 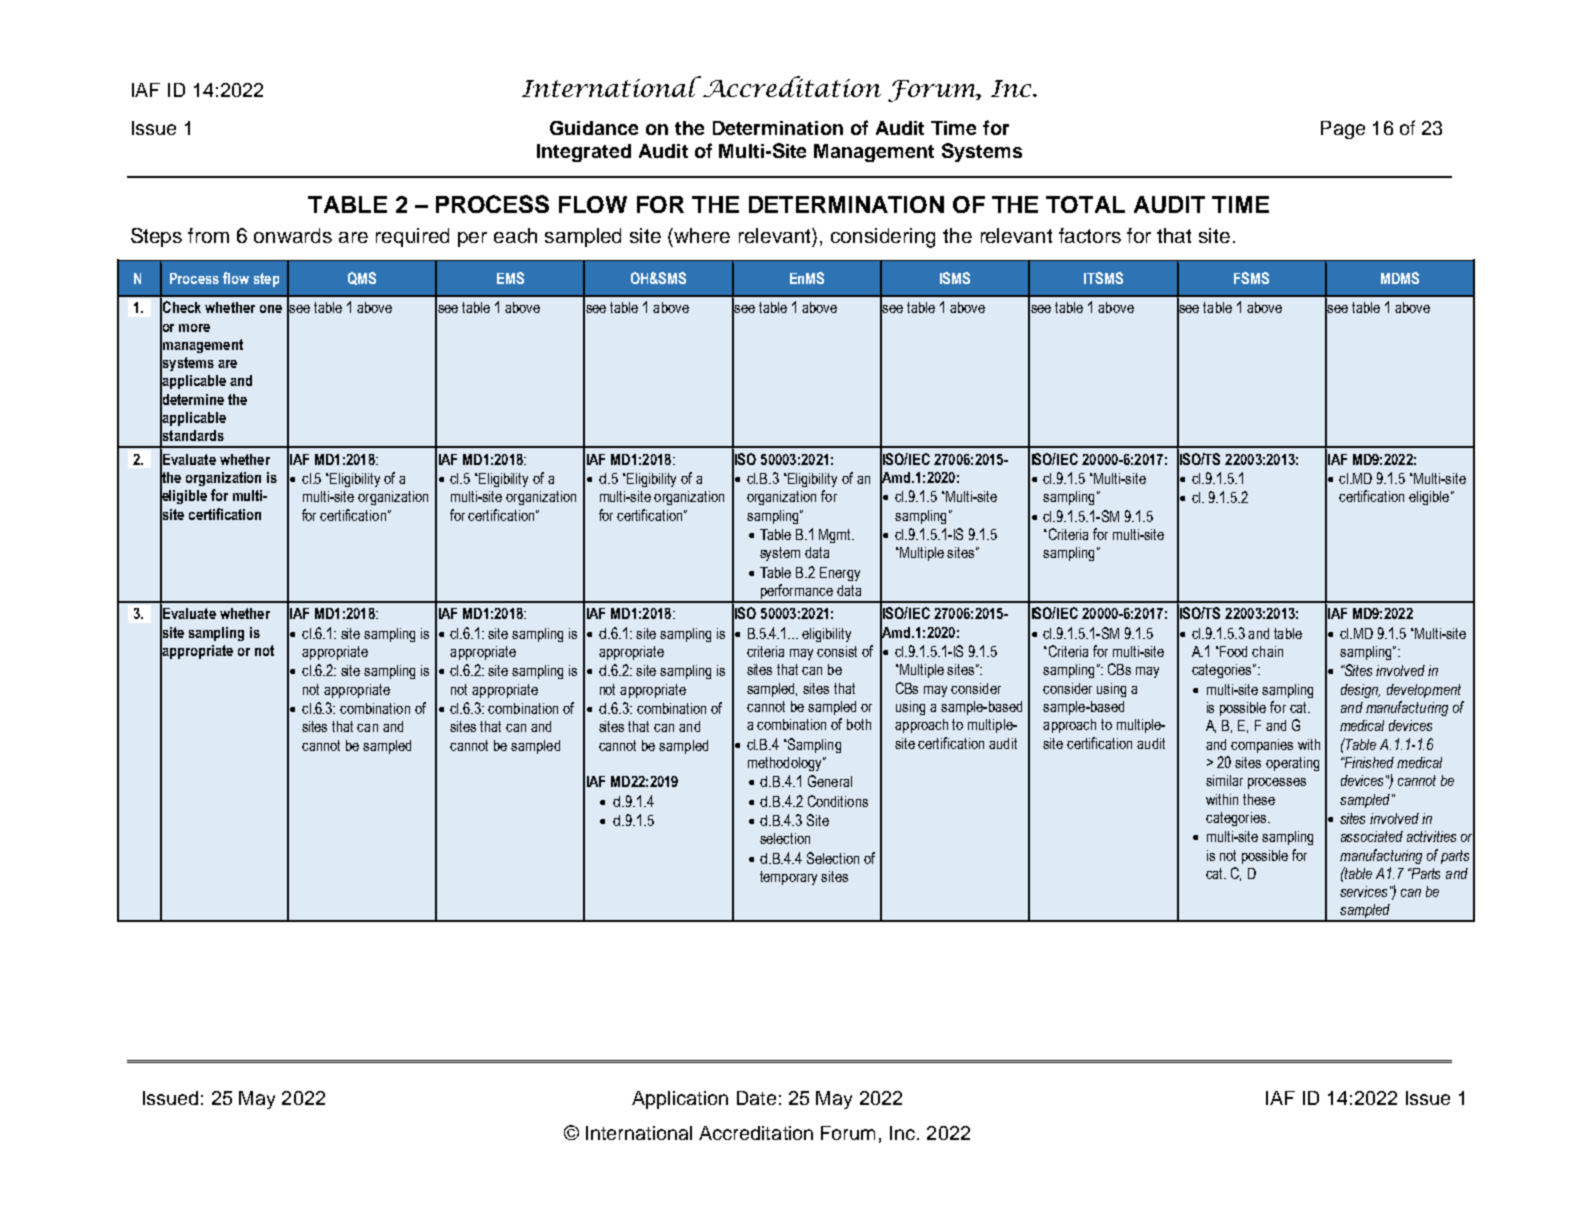 What do you see at coordinates (680, 1100) in the screenshot?
I see `Application` at bounding box center [680, 1100].
